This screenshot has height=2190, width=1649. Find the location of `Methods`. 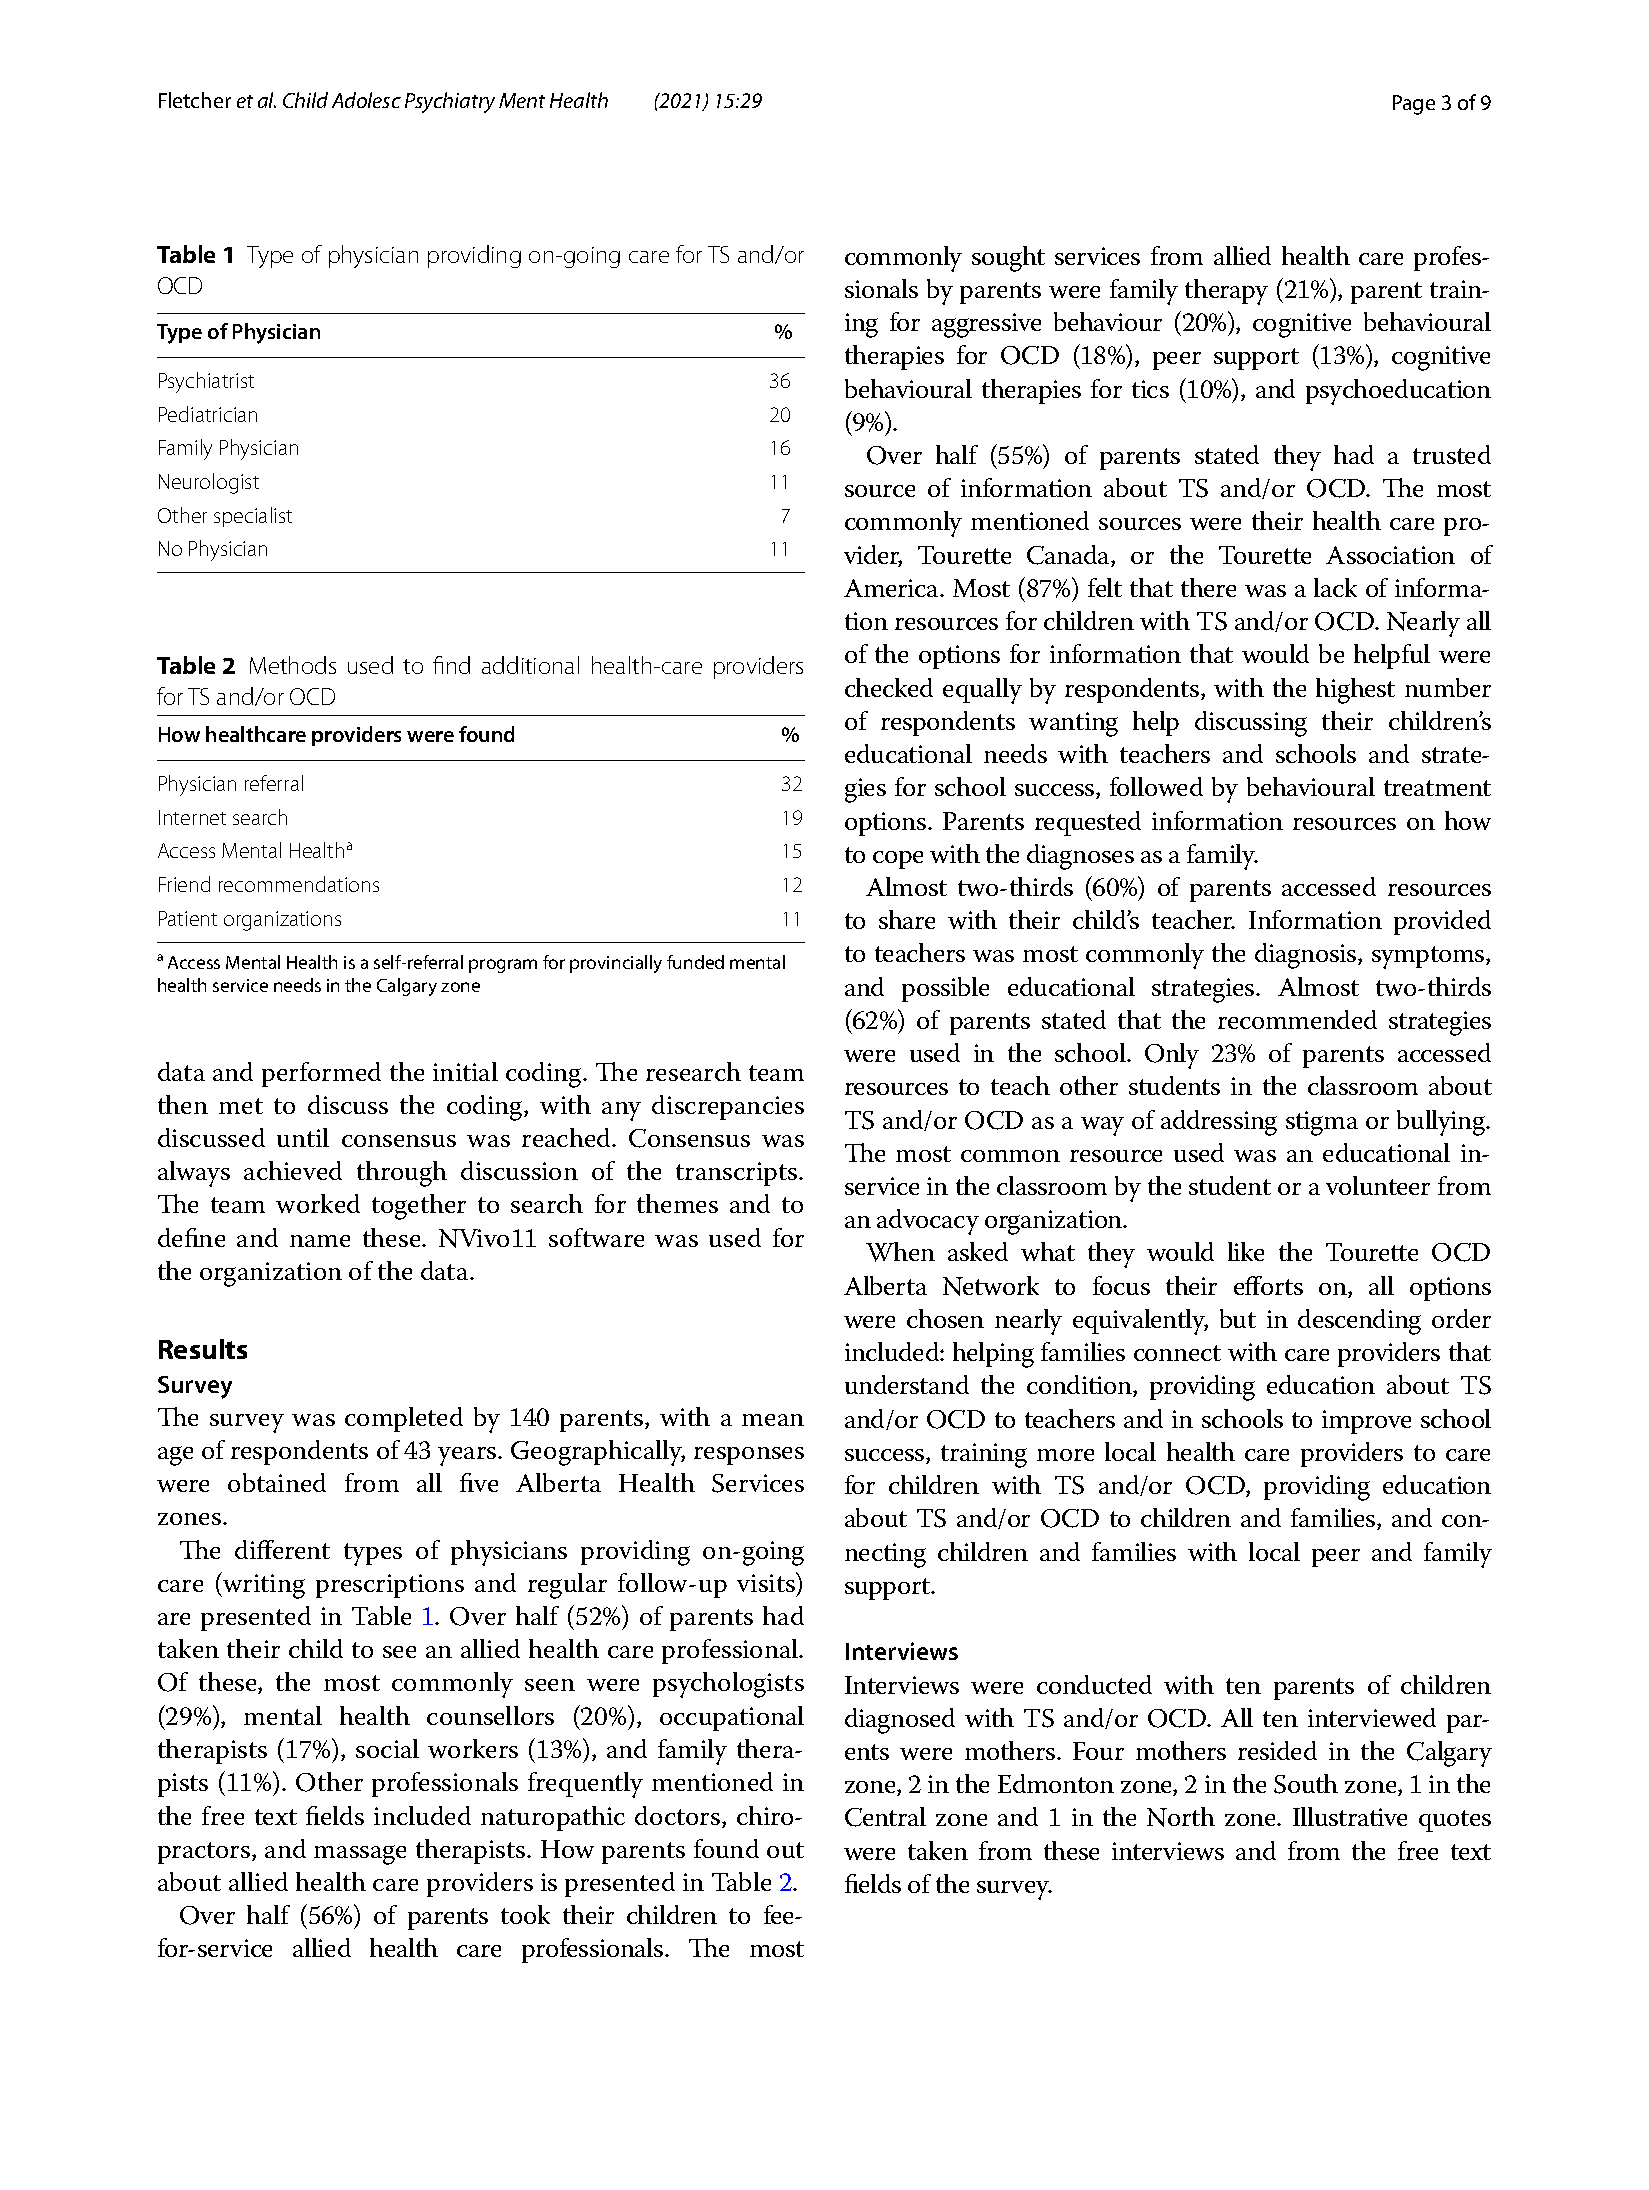

Methods is located at coordinates (293, 665).
